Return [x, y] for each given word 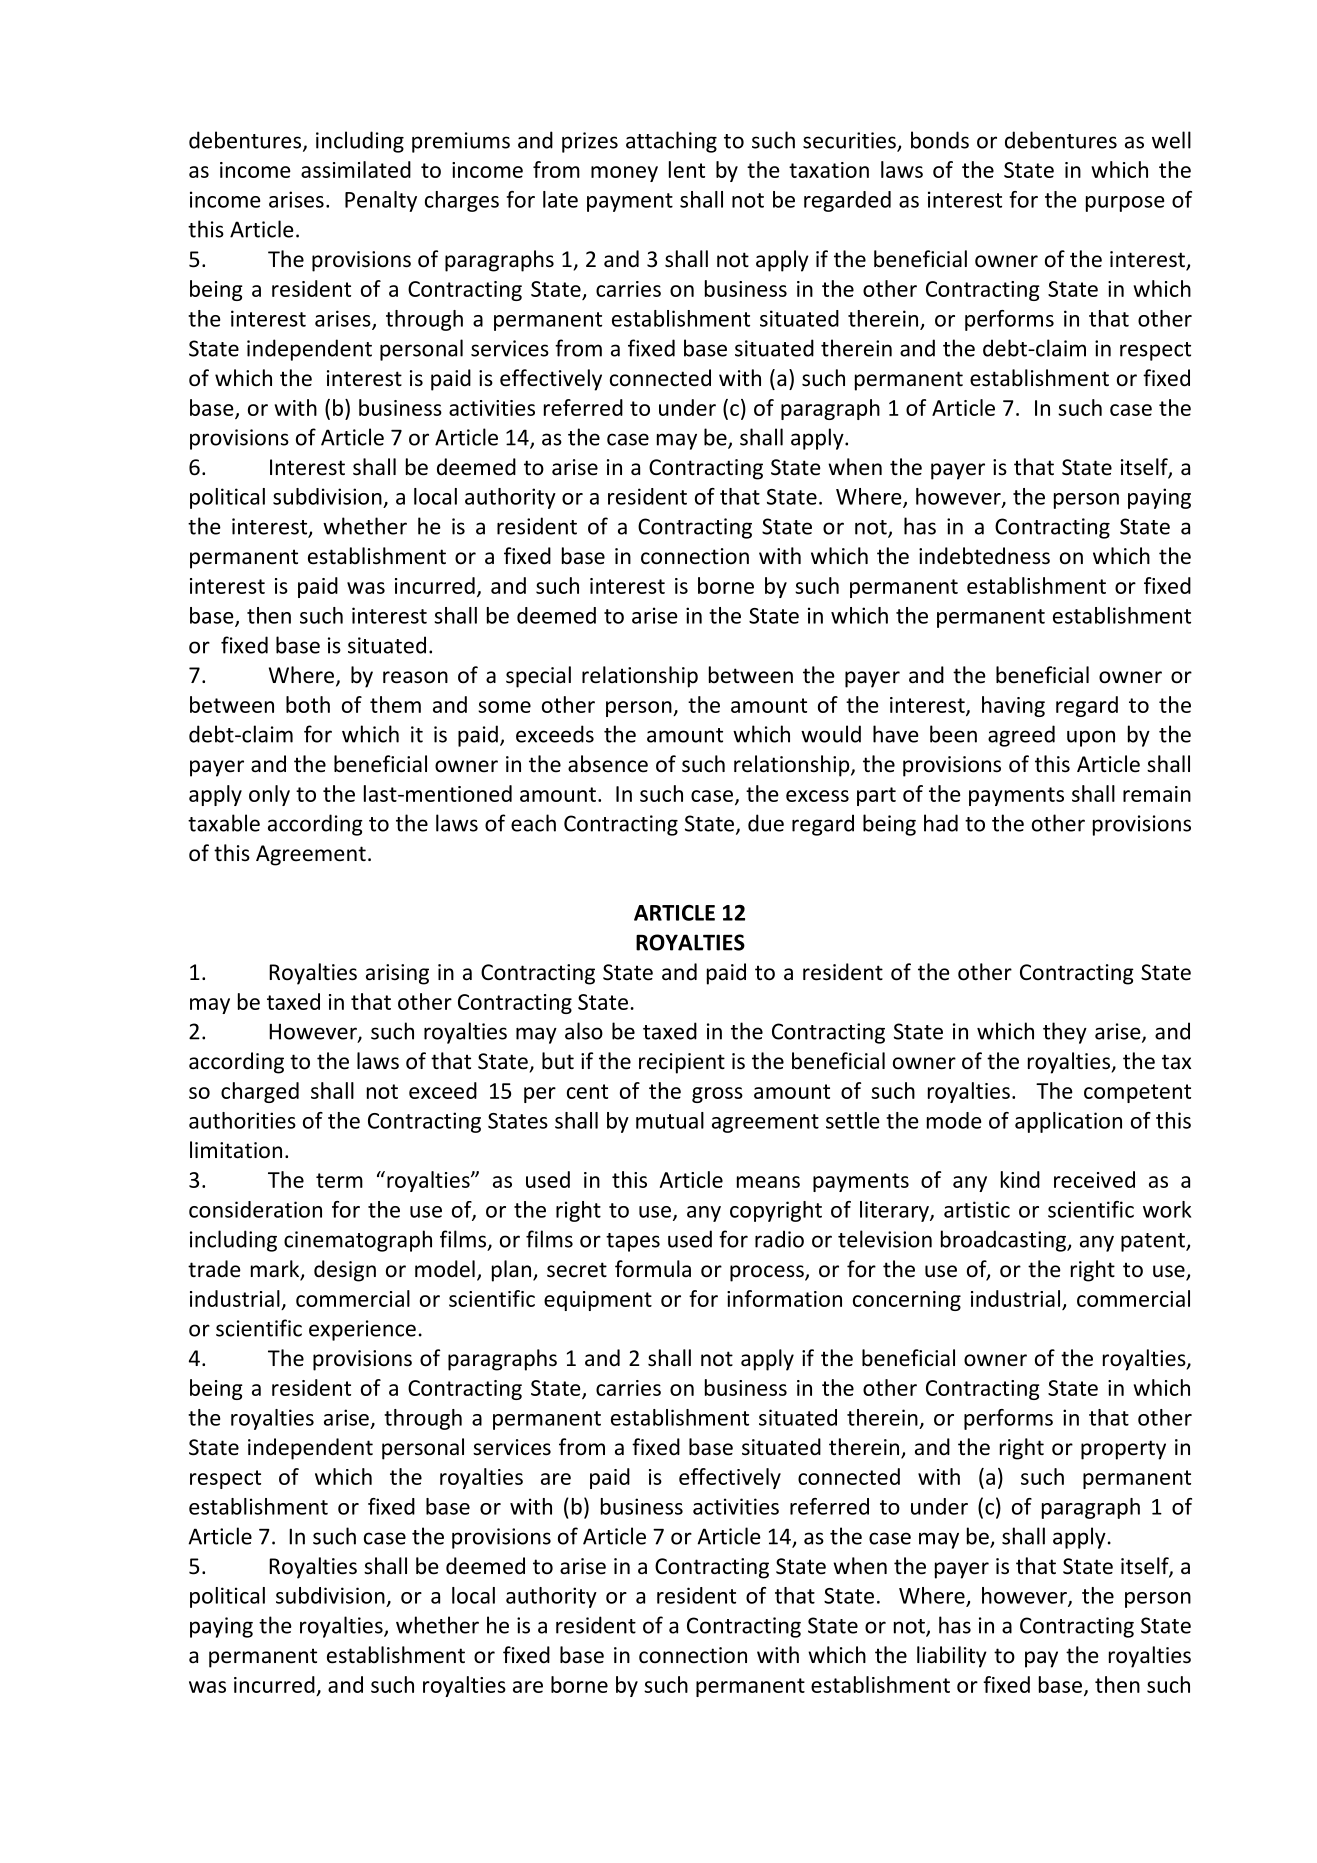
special [538, 677]
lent [687, 169]
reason [415, 677]
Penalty [381, 201]
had [941, 823]
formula [653, 1269]
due [766, 823]
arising [397, 974]
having [1013, 706]
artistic [977, 1209]
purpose [1125, 204]
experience [362, 1330]
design [345, 1271]
